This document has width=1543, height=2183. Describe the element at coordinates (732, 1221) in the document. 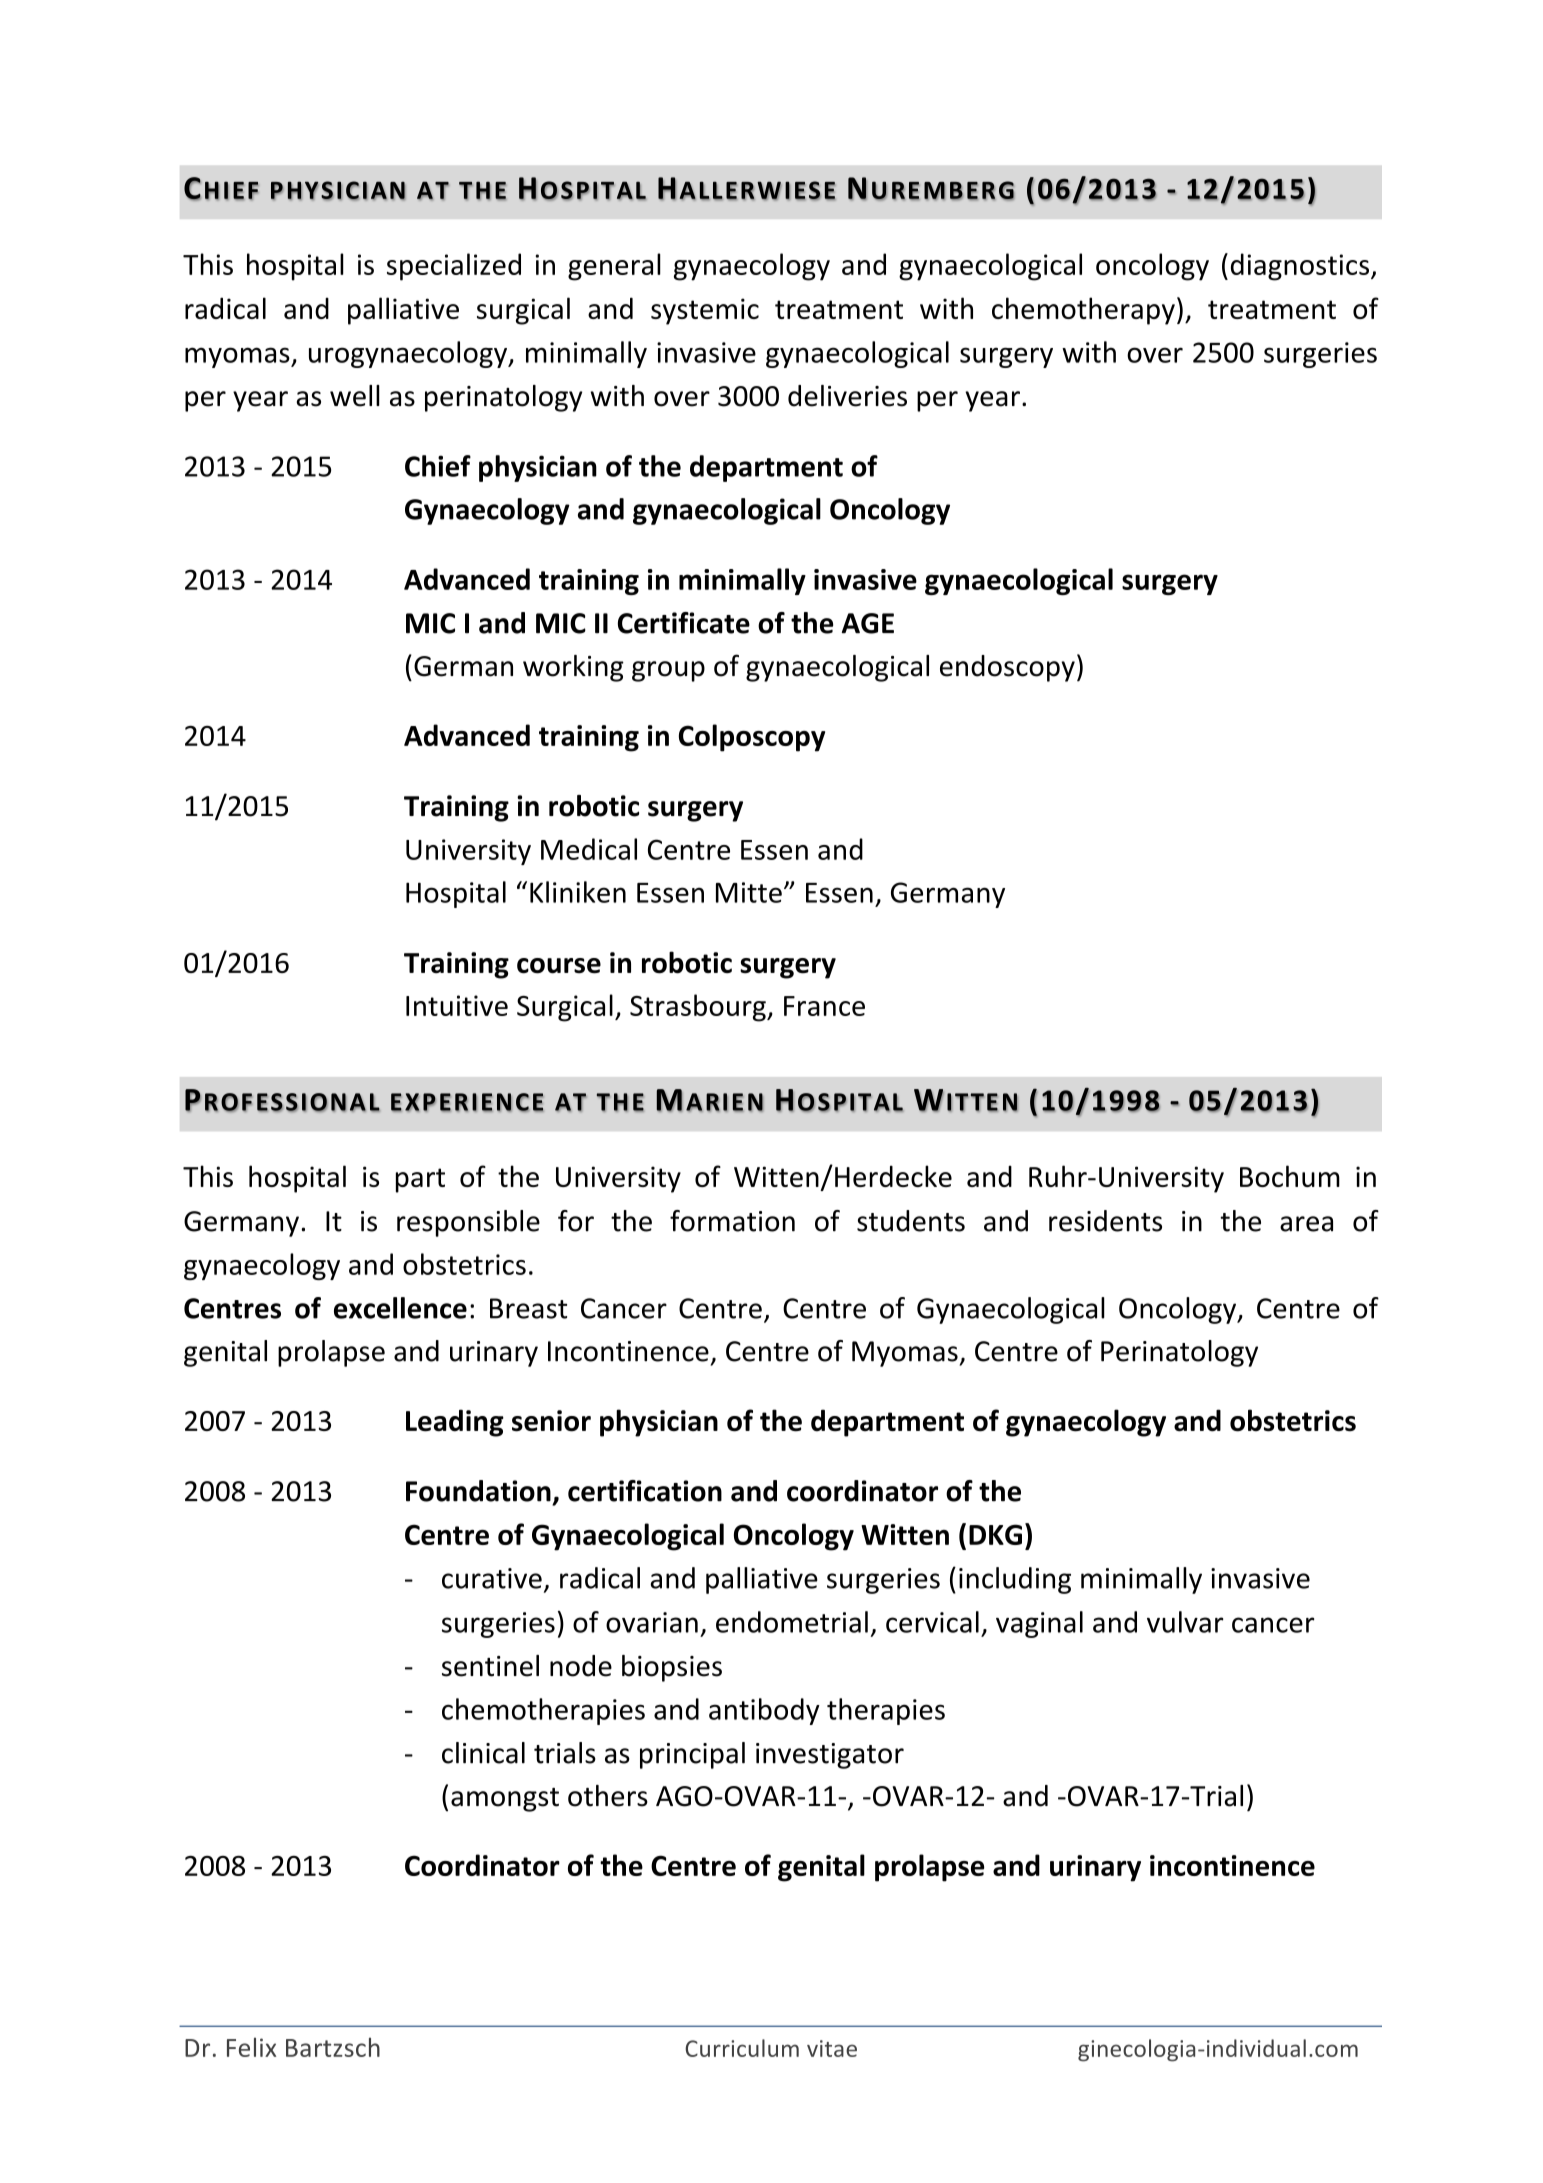

I see `formation` at that location.
